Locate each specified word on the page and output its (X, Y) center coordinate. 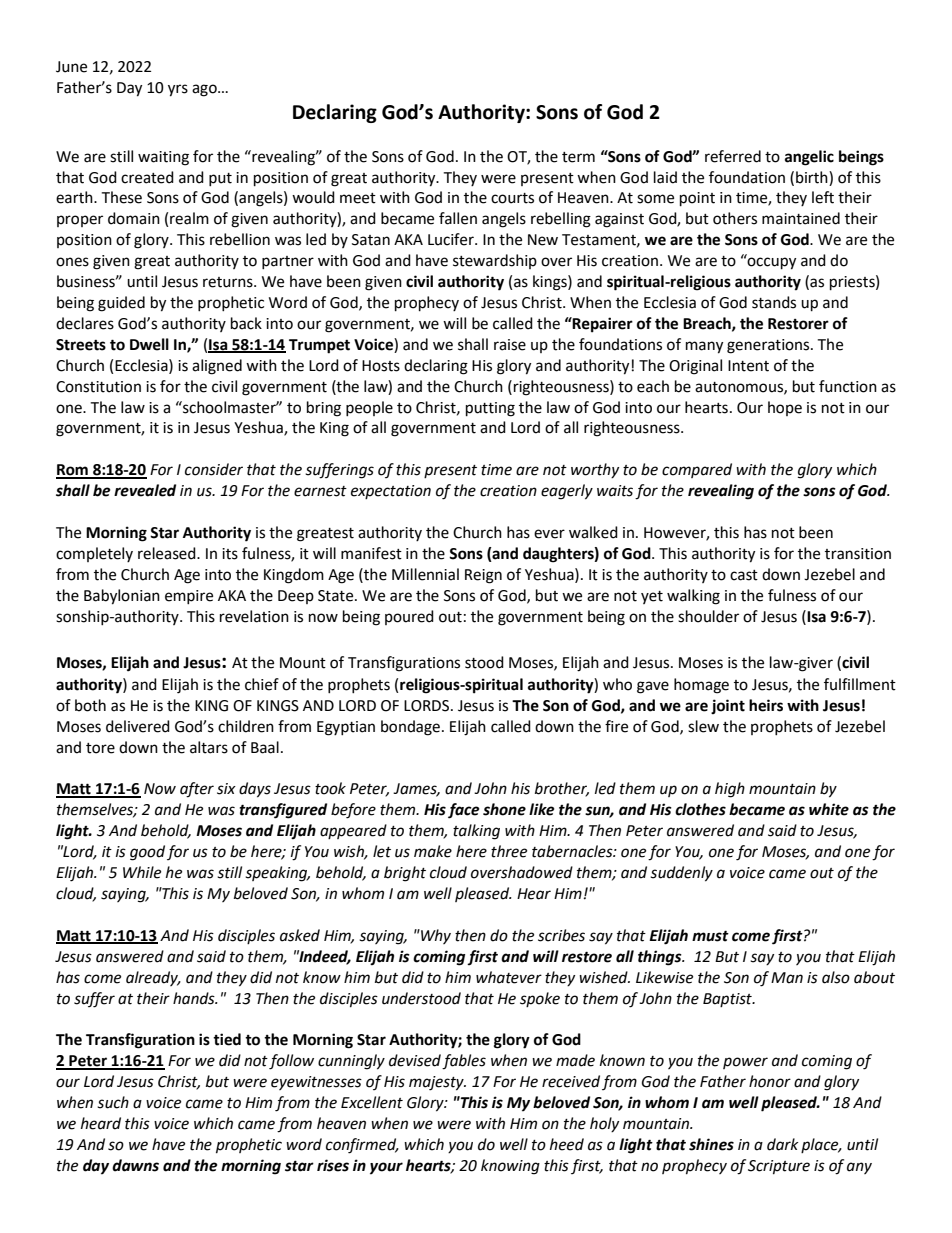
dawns (135, 1165)
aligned (217, 367)
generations (769, 346)
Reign (483, 576)
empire (189, 597)
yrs (178, 90)
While (142, 872)
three (509, 851)
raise (510, 345)
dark (783, 1144)
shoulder (708, 616)
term (578, 157)
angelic (809, 158)
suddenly (681, 874)
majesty (437, 1083)
